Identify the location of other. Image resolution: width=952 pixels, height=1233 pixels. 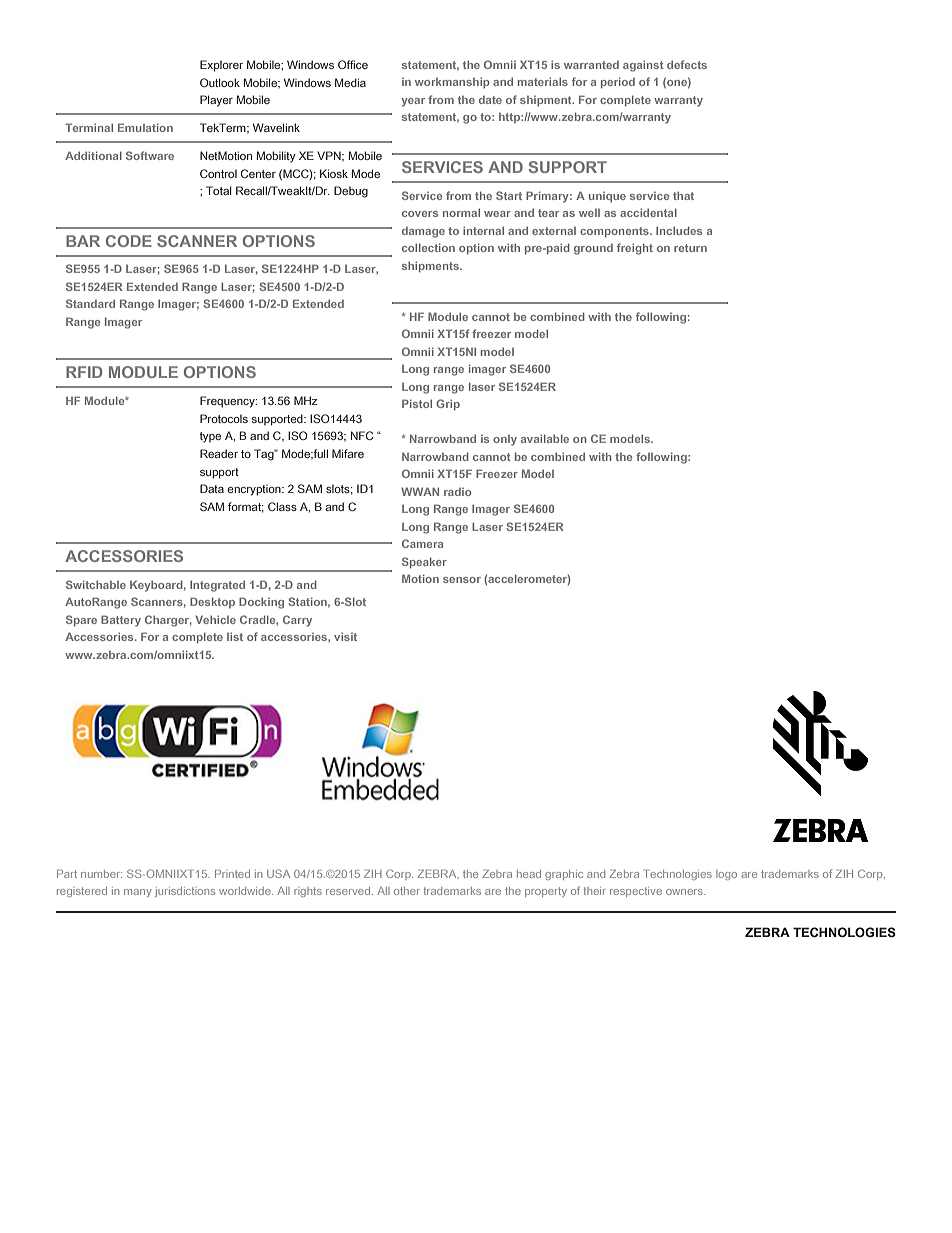
(407, 891).
